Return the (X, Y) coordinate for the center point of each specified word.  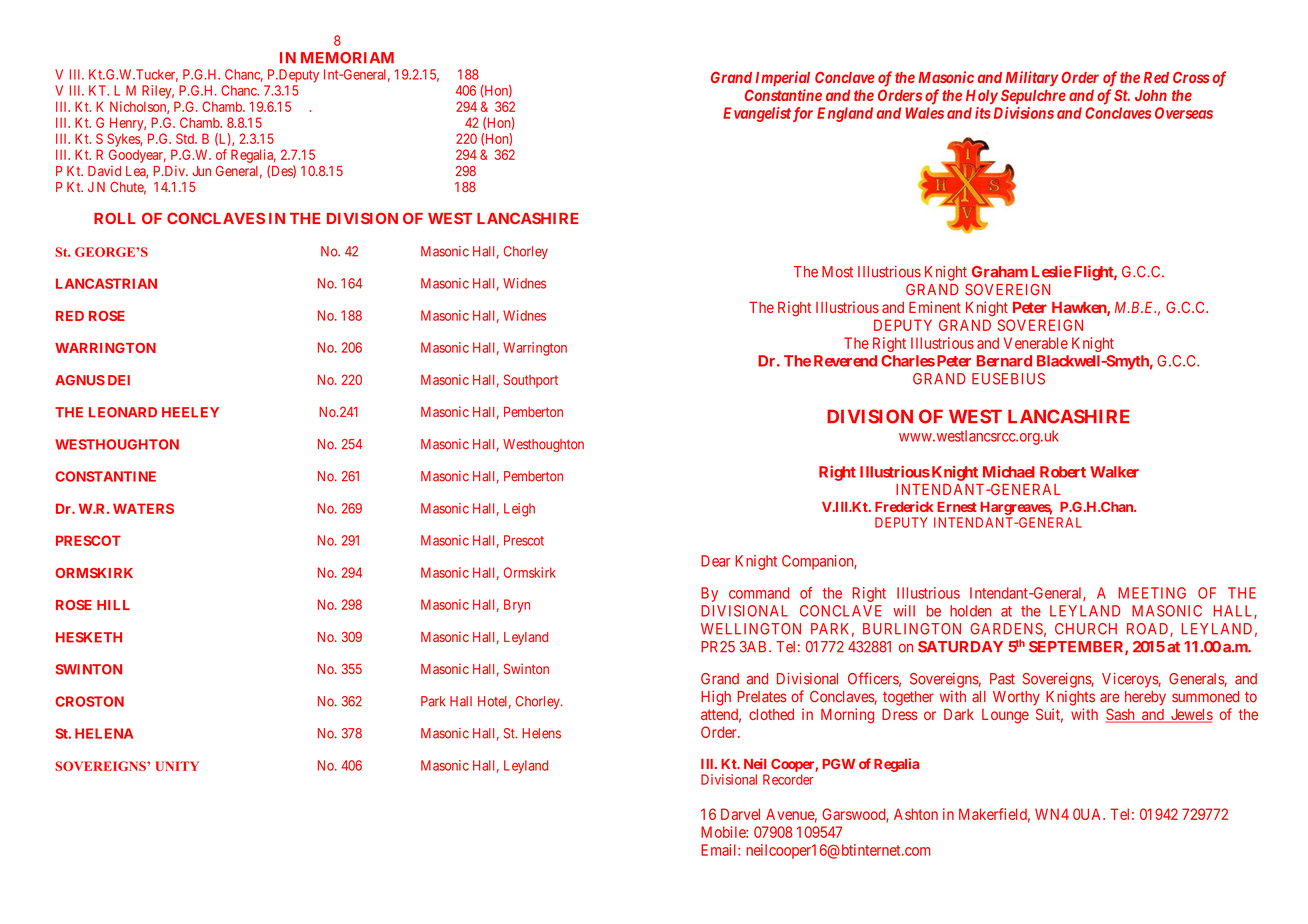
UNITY (177, 766)
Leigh (519, 510)
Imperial (783, 78)
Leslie (1052, 271)
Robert (1063, 472)
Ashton (916, 814)
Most (837, 272)
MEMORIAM (347, 58)
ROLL (115, 218)
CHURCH (1086, 629)
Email (720, 850)
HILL (113, 605)
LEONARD (123, 412)
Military (1032, 78)
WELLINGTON (751, 629)
